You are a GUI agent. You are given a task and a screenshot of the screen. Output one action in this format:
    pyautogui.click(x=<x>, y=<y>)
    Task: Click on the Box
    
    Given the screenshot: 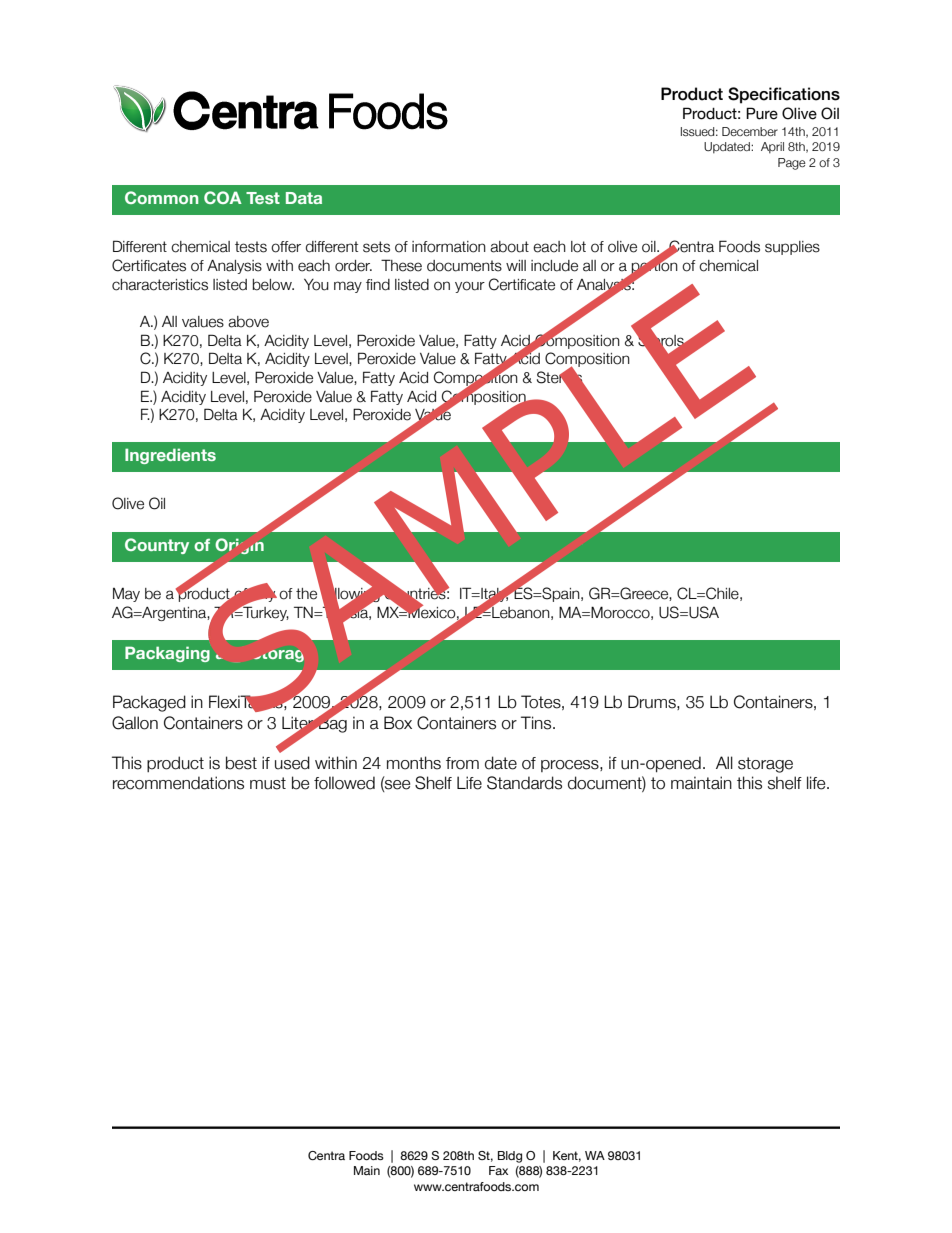 What is the action you would take?
    pyautogui.click(x=398, y=723)
